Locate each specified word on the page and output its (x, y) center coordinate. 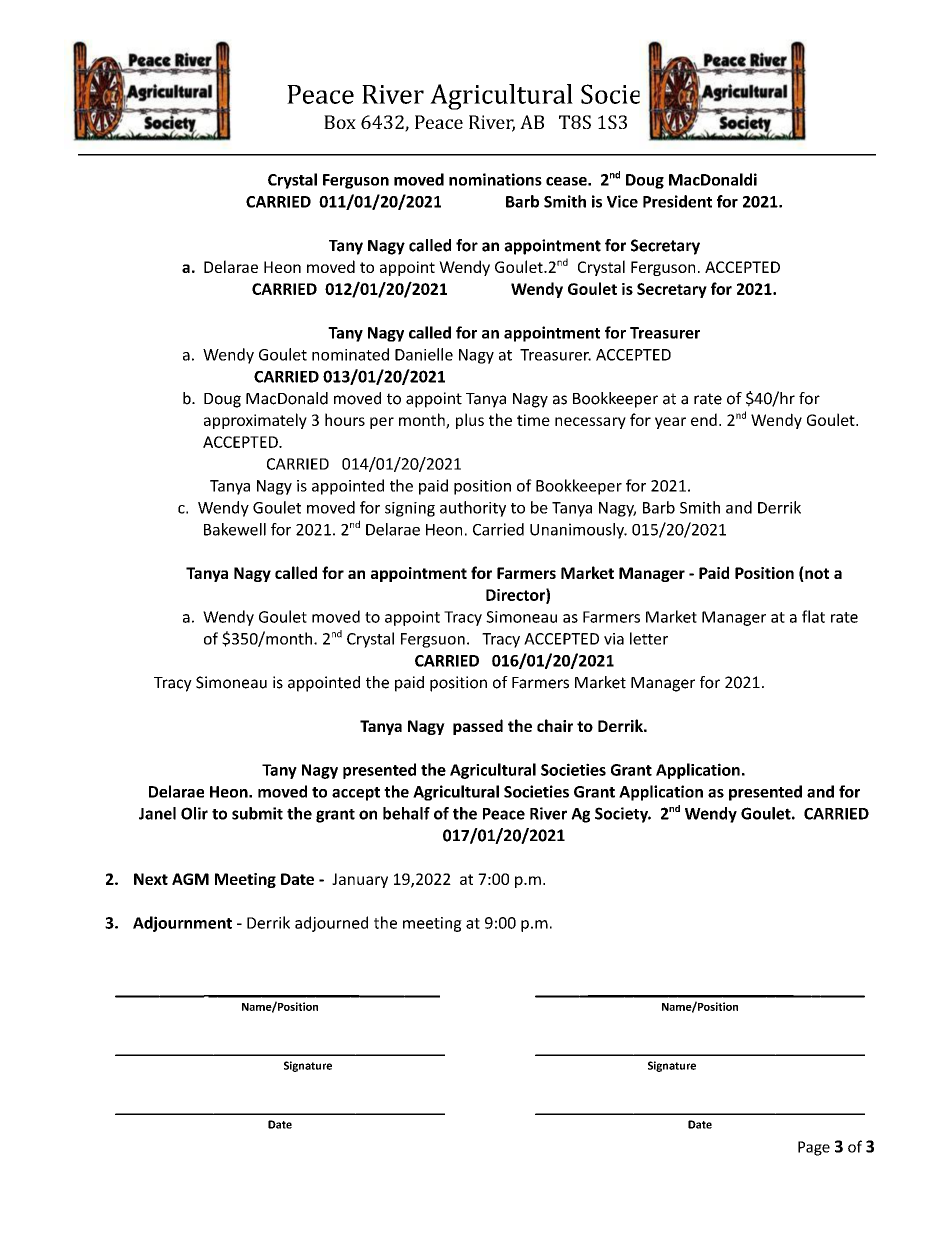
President (677, 201)
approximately (255, 421)
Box (340, 122)
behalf (406, 813)
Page (814, 1148)
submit (257, 813)
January (360, 880)
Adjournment (182, 924)
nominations (495, 179)
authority (473, 509)
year (670, 423)
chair (555, 725)
